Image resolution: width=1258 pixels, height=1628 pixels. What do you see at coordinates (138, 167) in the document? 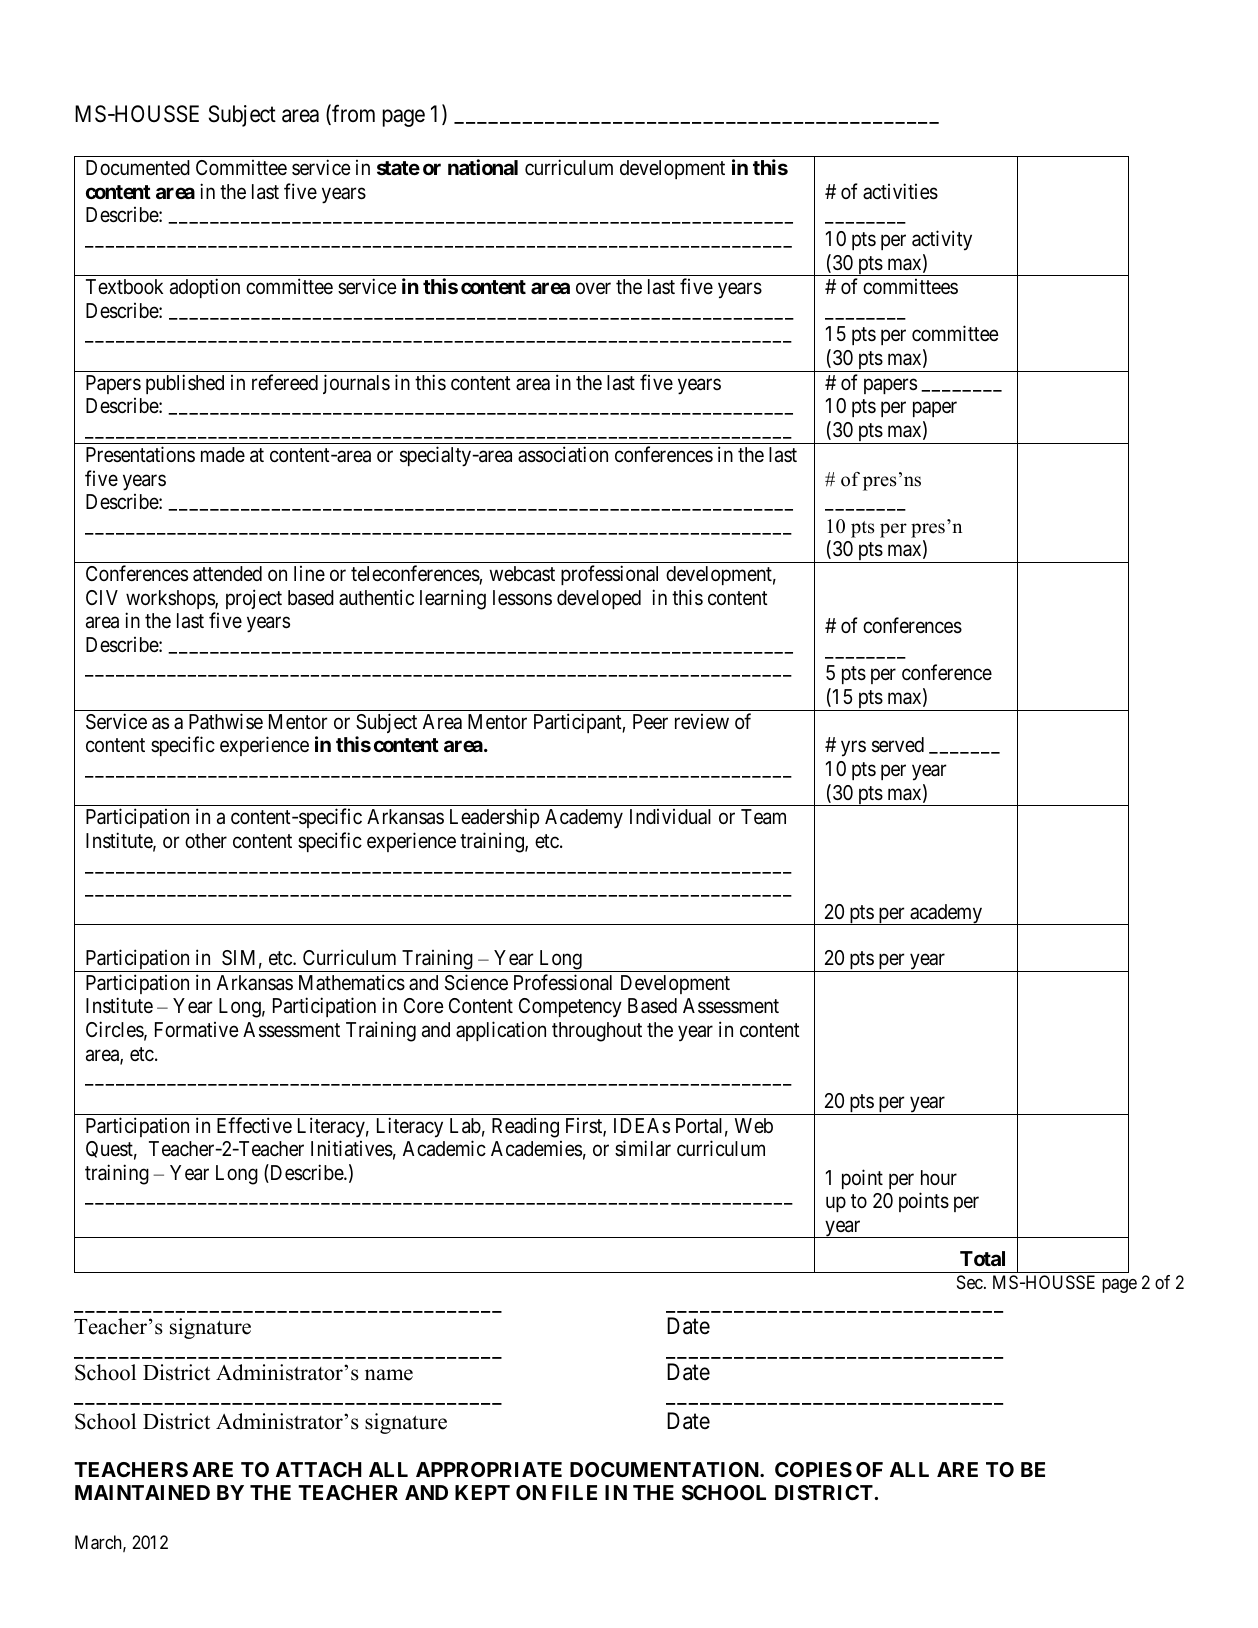
I see `Documented` at bounding box center [138, 167].
